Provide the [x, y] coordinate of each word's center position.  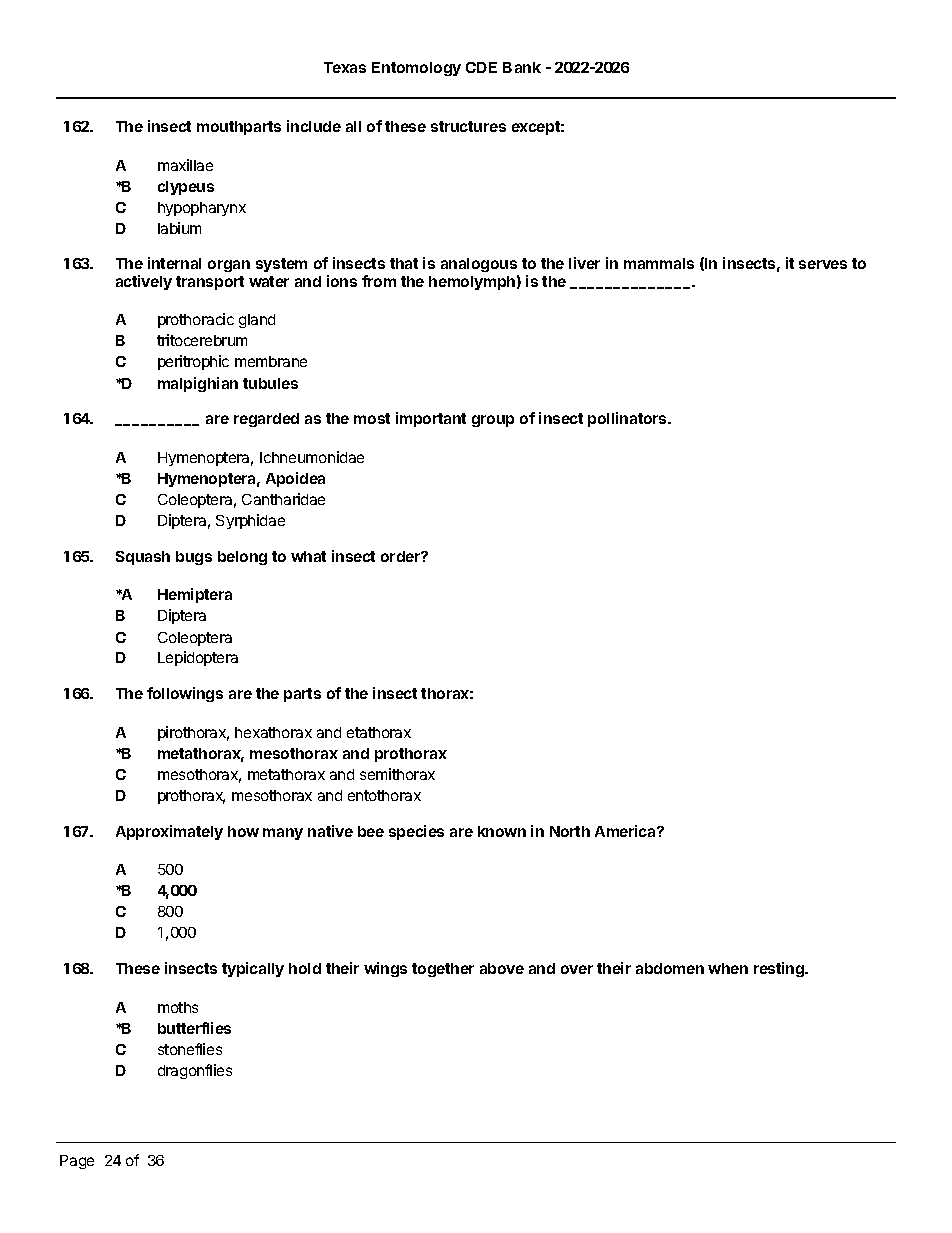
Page [77, 1162]
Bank [522, 67]
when [728, 968]
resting [780, 969]
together [443, 970]
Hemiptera [195, 595]
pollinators [628, 419]
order [401, 556]
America [626, 831]
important [431, 419]
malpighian [198, 384]
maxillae [185, 165]
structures [468, 126]
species [416, 832]
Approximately [169, 832]
